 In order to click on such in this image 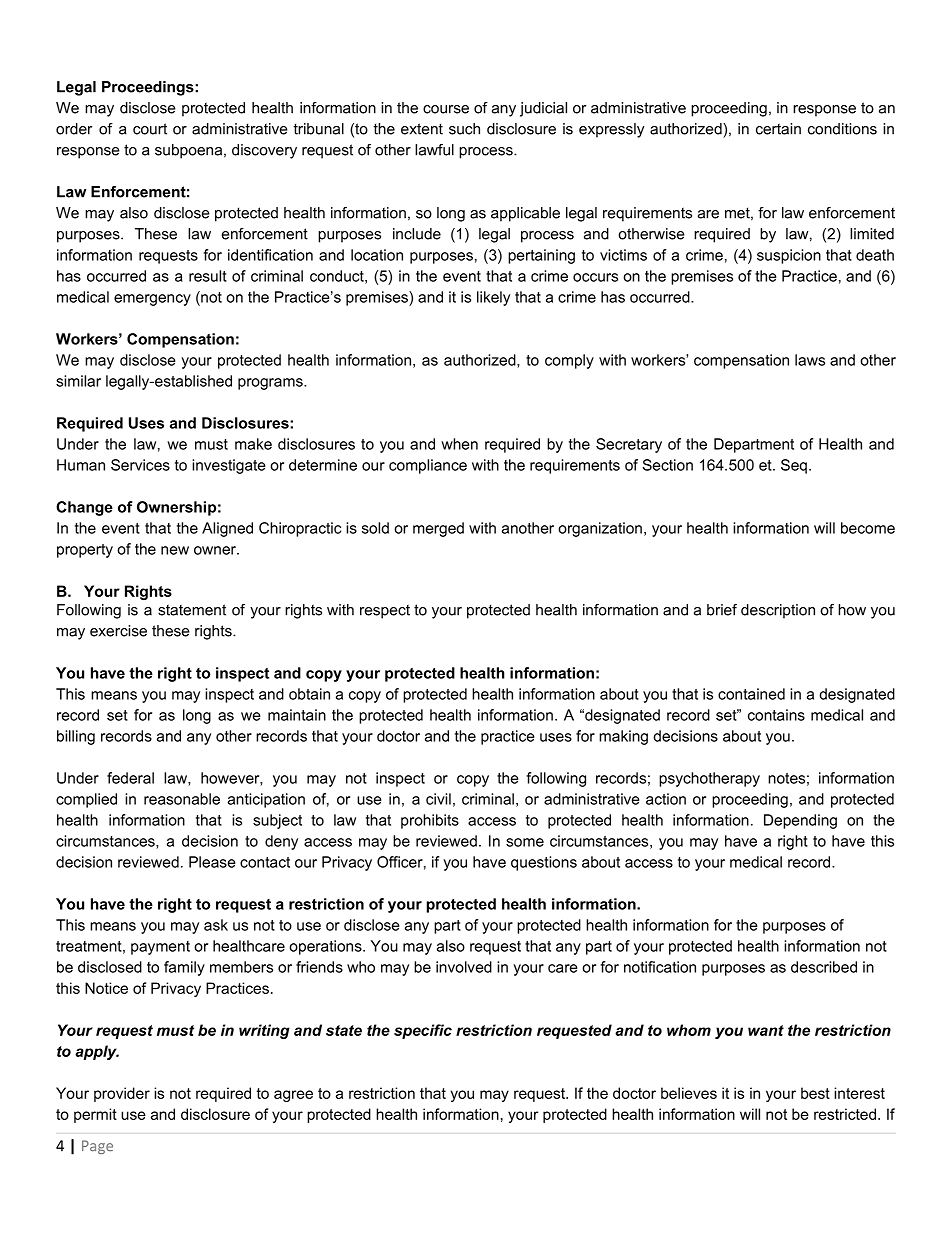, I will do `click(464, 129)`.
